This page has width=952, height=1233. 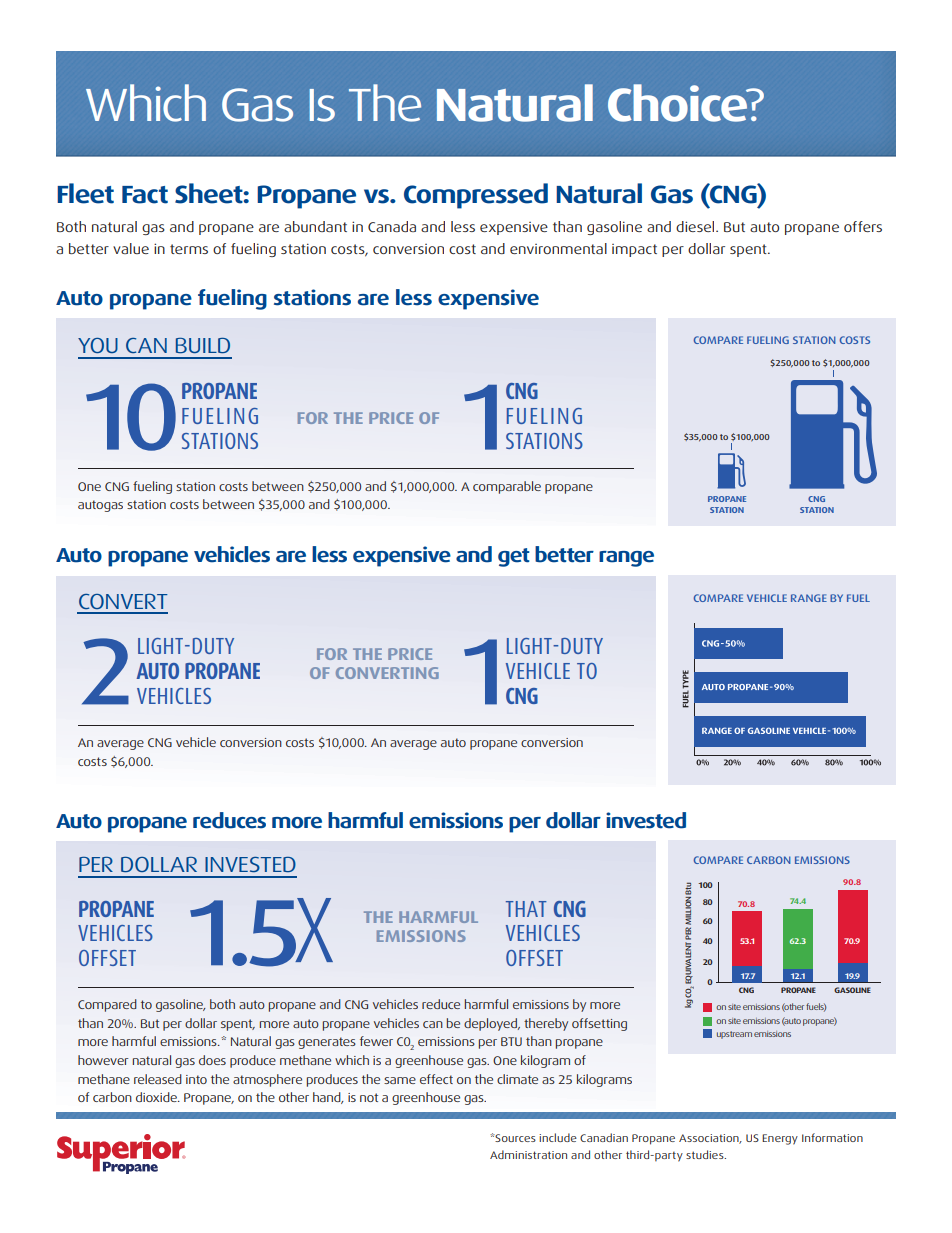 What do you see at coordinates (678, 103) in the page?
I see `Choice` at bounding box center [678, 103].
